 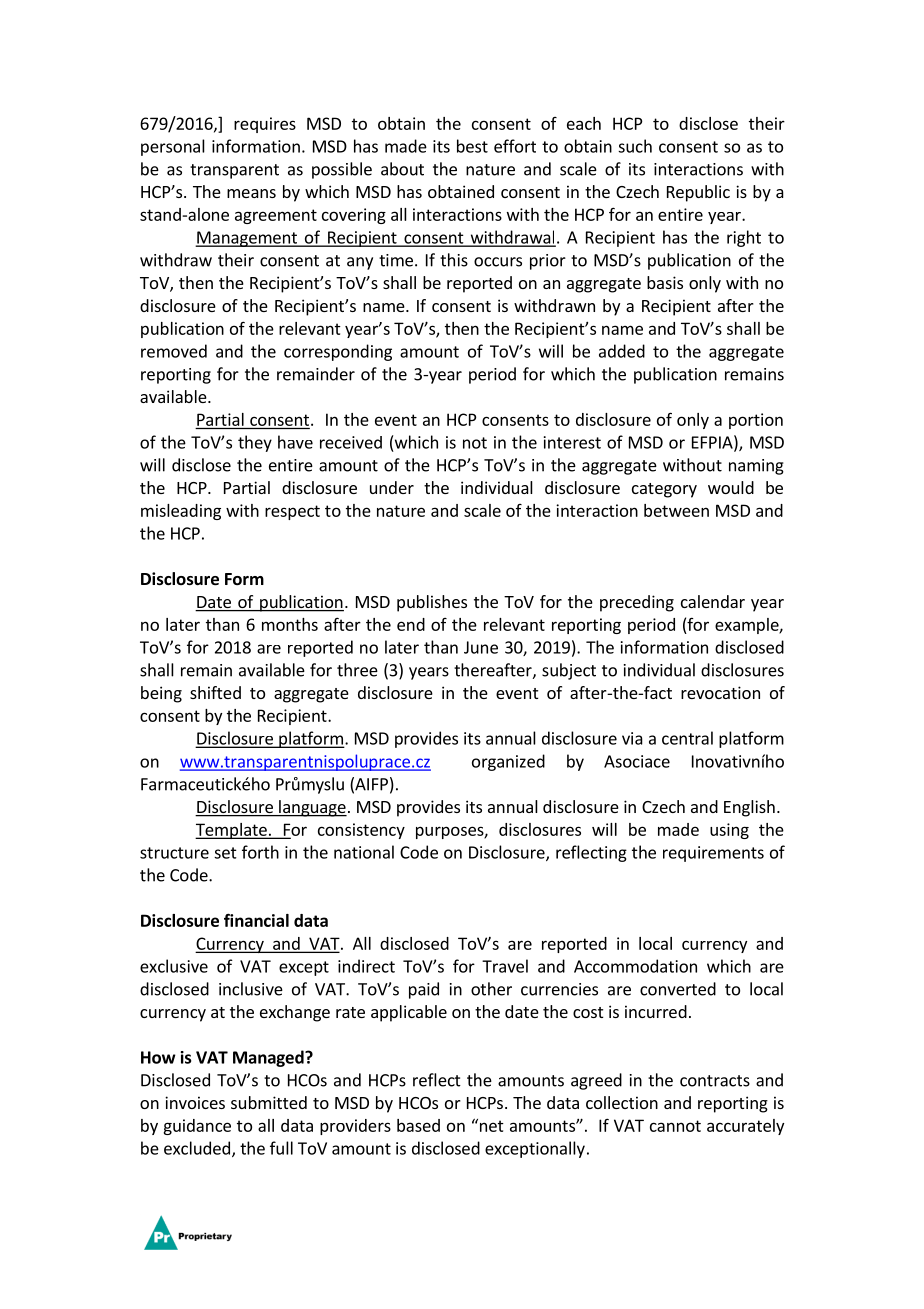 I want to click on portion, so click(x=756, y=421).
